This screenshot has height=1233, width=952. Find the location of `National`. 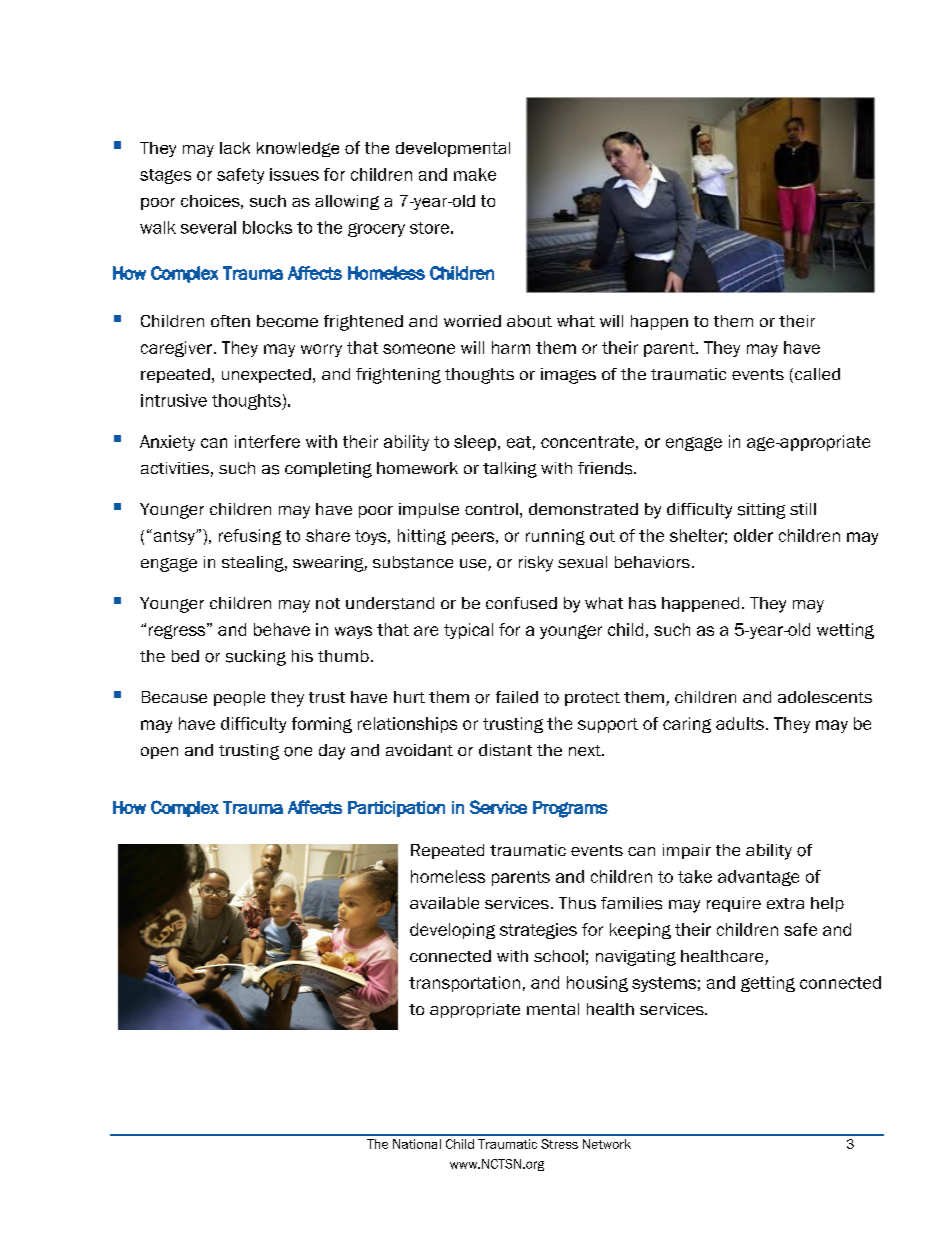

National is located at coordinates (417, 1144).
